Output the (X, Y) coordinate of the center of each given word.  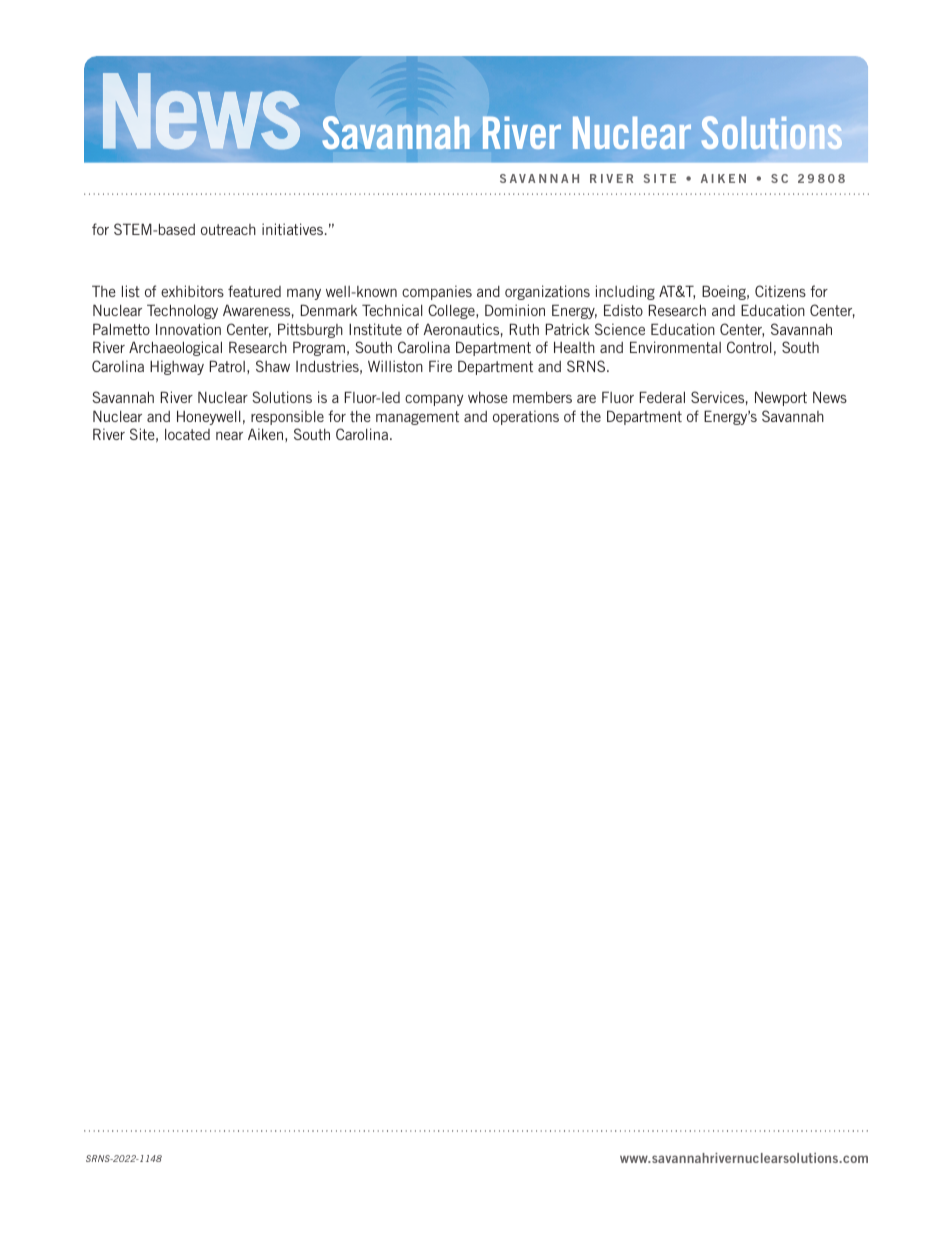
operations (526, 417)
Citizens (780, 291)
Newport (781, 398)
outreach (228, 229)
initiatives (294, 229)
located (187, 434)
